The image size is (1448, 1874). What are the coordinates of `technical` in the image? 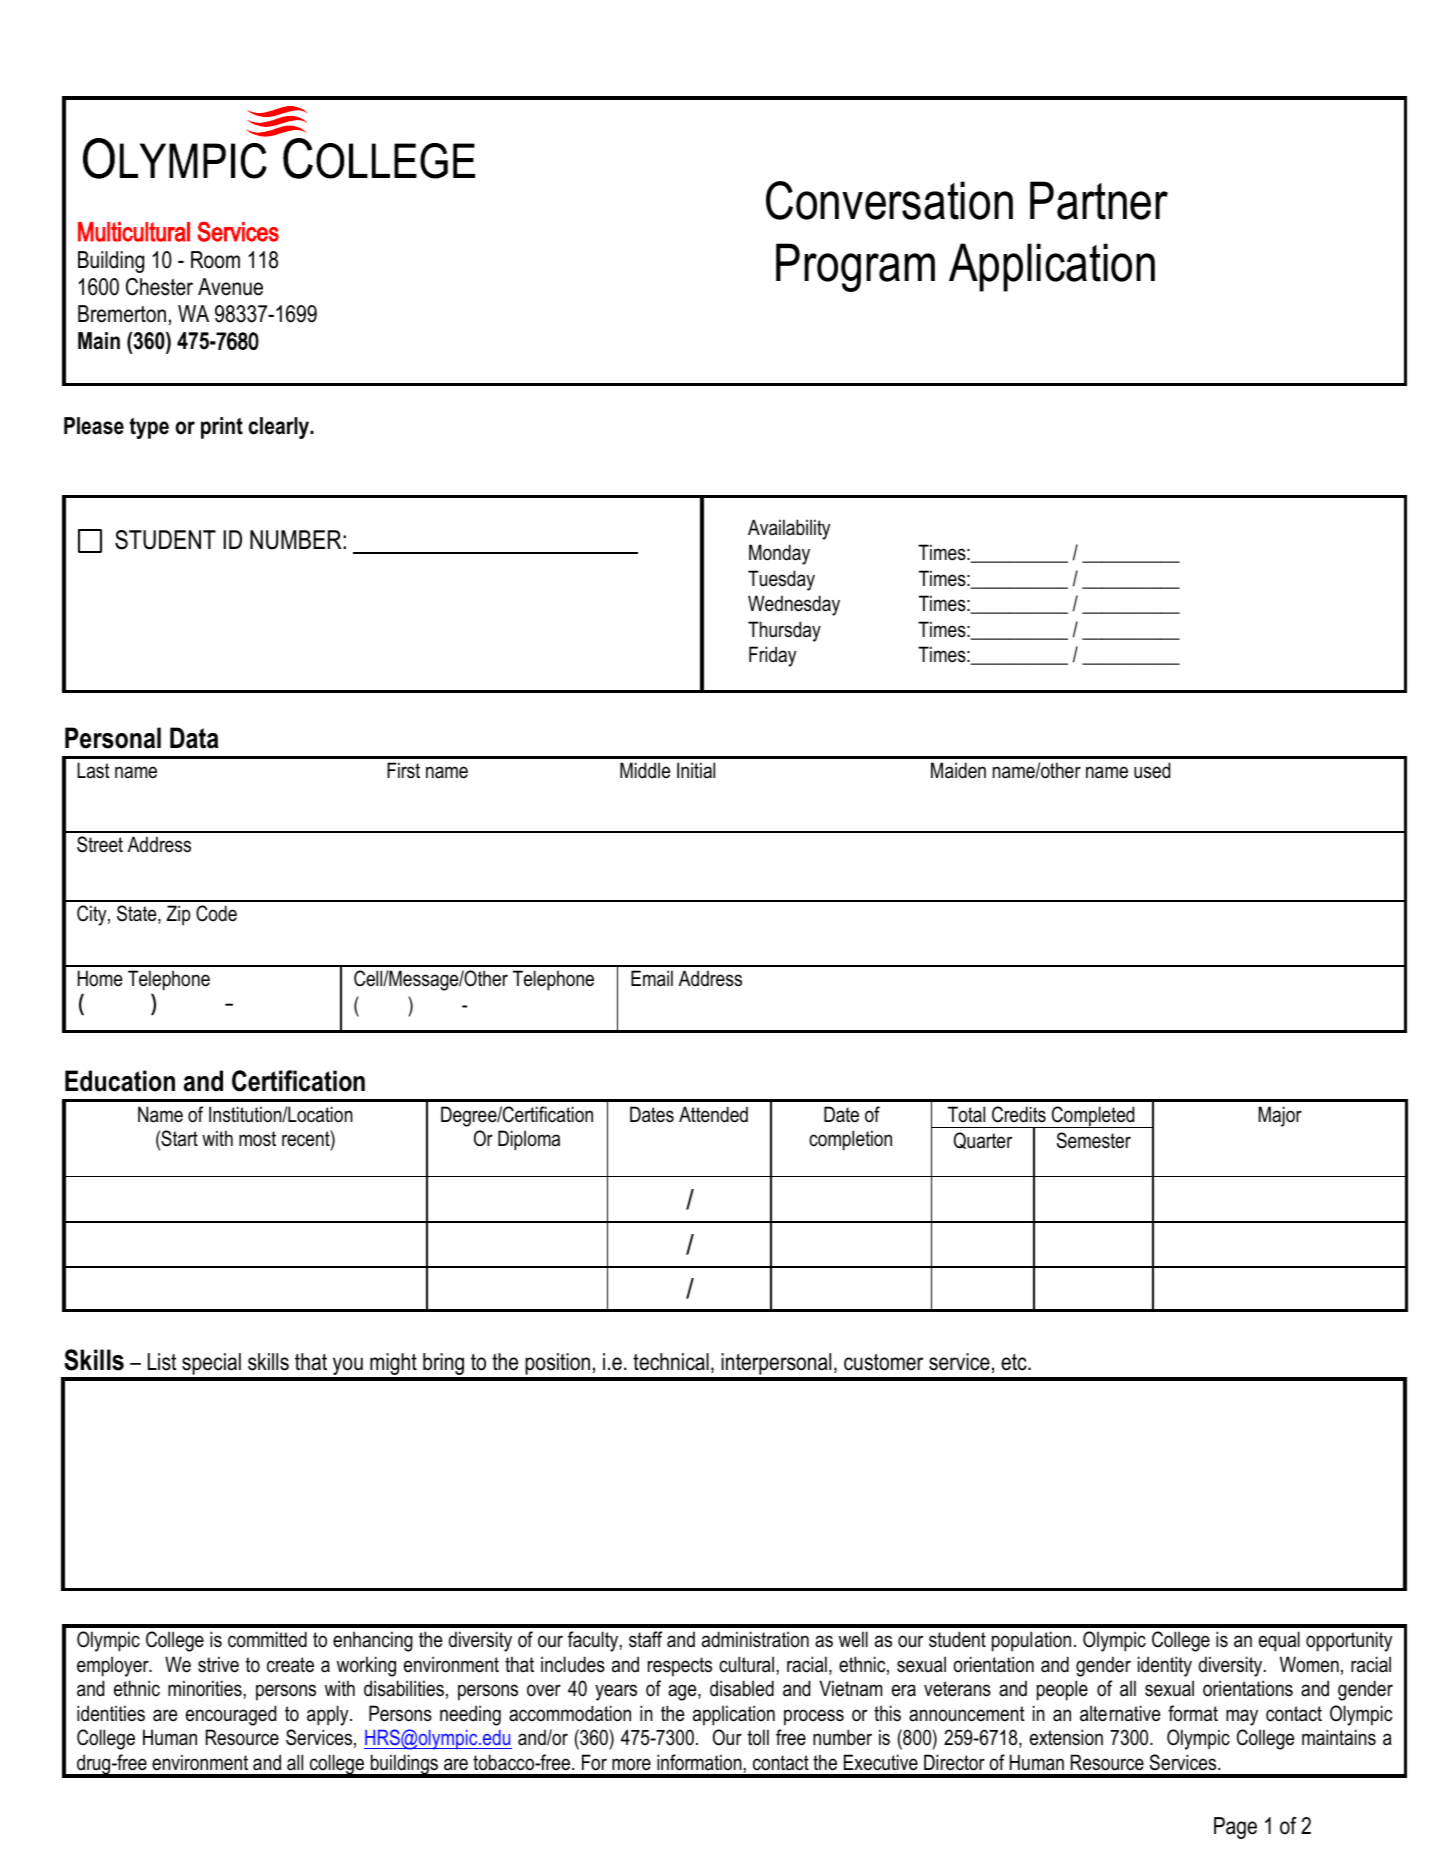 It's located at (671, 1362).
